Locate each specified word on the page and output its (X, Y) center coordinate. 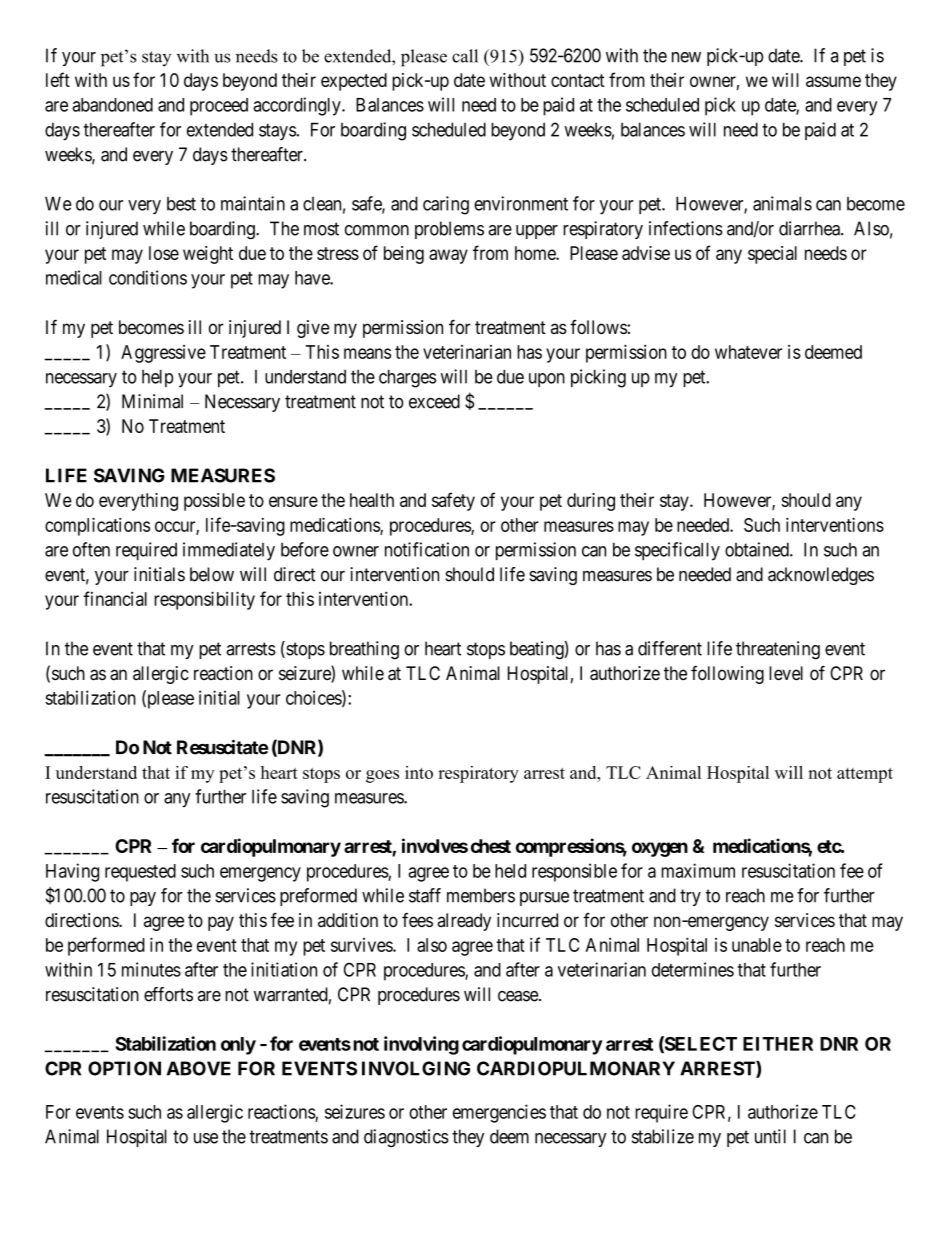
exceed (434, 401)
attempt (865, 775)
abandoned (112, 105)
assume (833, 81)
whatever (748, 352)
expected (354, 82)
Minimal (152, 401)
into (419, 772)
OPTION (124, 1068)
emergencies (499, 1113)
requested (140, 873)
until (770, 1136)
